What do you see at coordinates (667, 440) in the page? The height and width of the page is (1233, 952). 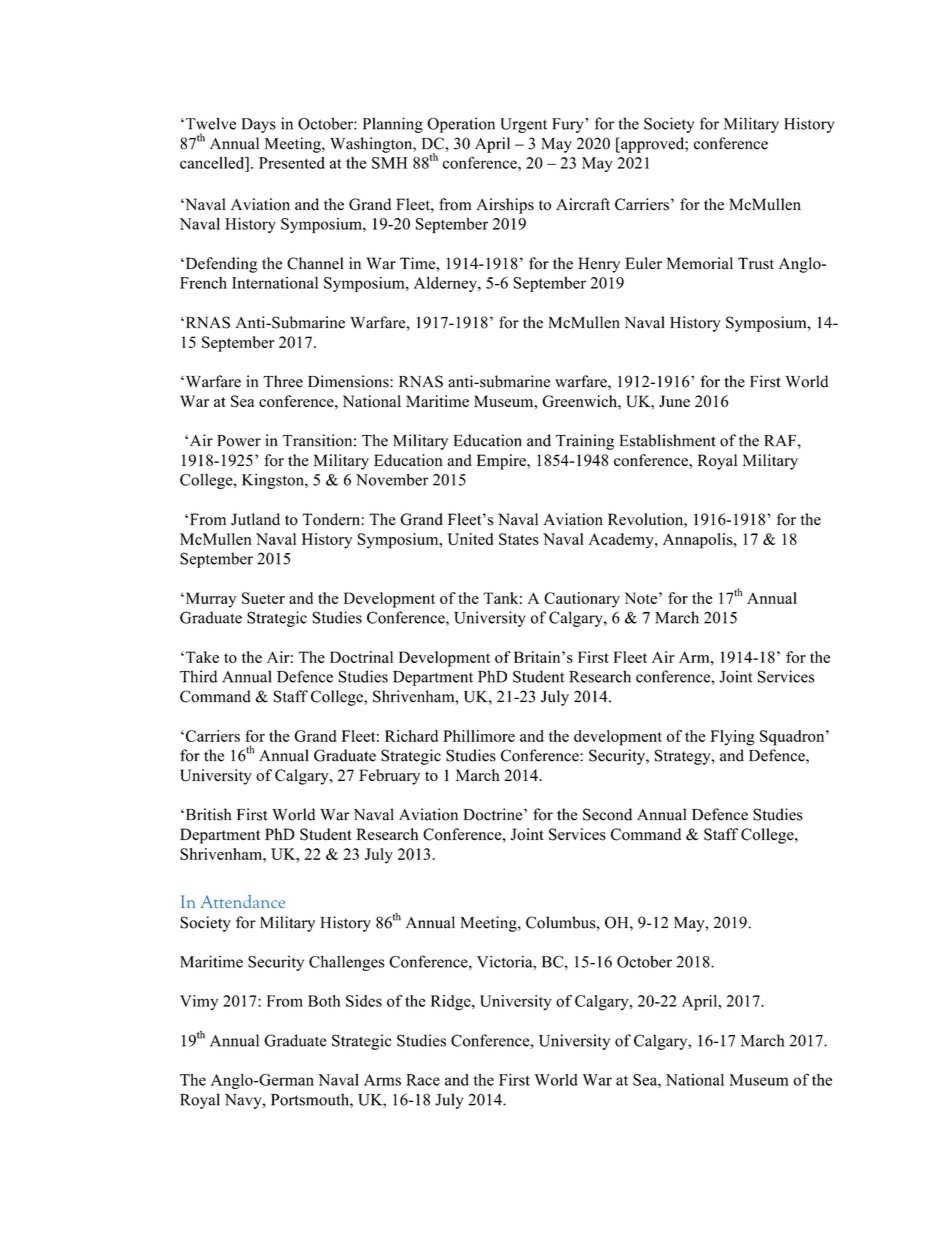 I see `Establishment` at bounding box center [667, 440].
